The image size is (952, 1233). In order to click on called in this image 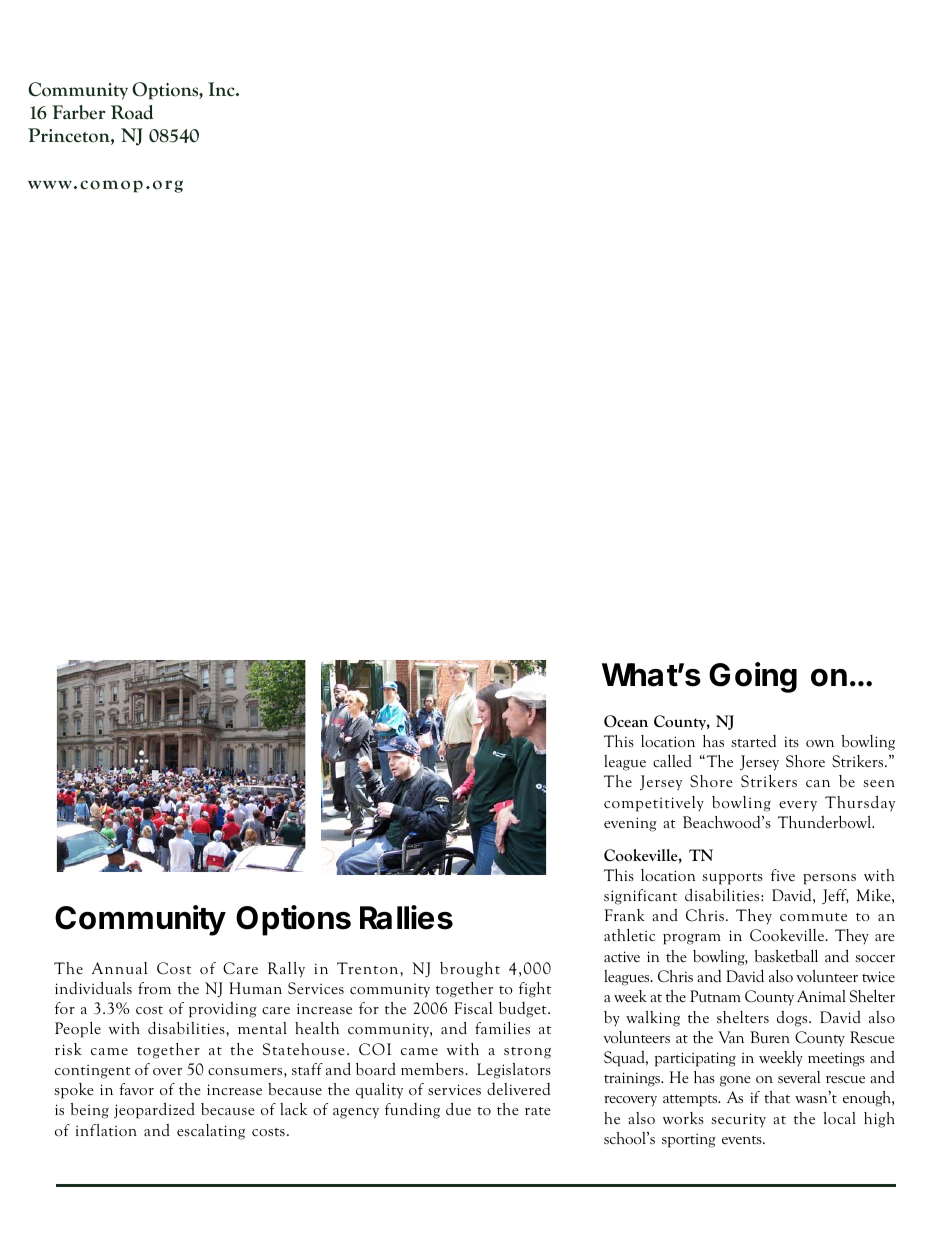, I will do `click(672, 761)`.
